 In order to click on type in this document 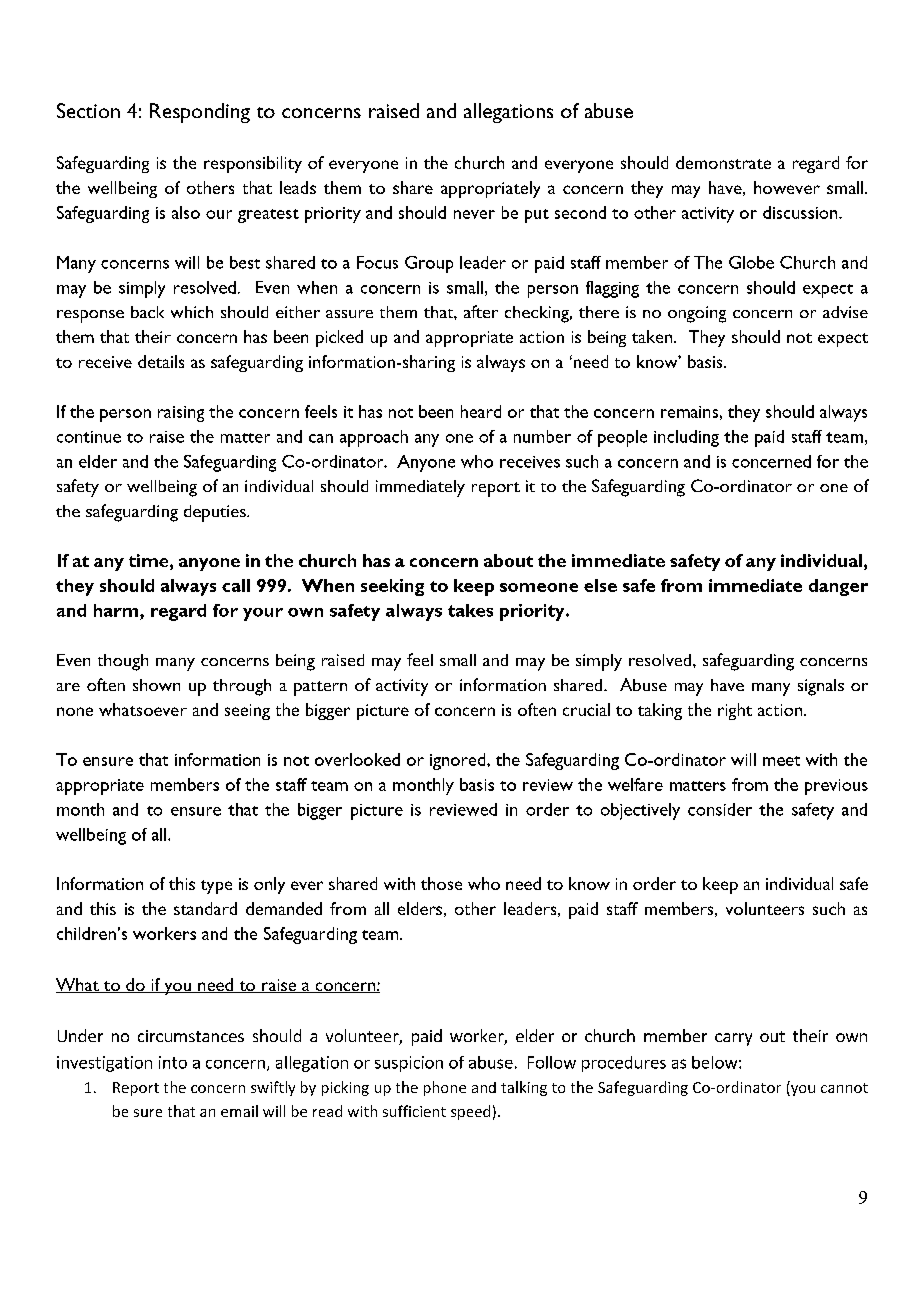, I will do `click(216, 887)`.
